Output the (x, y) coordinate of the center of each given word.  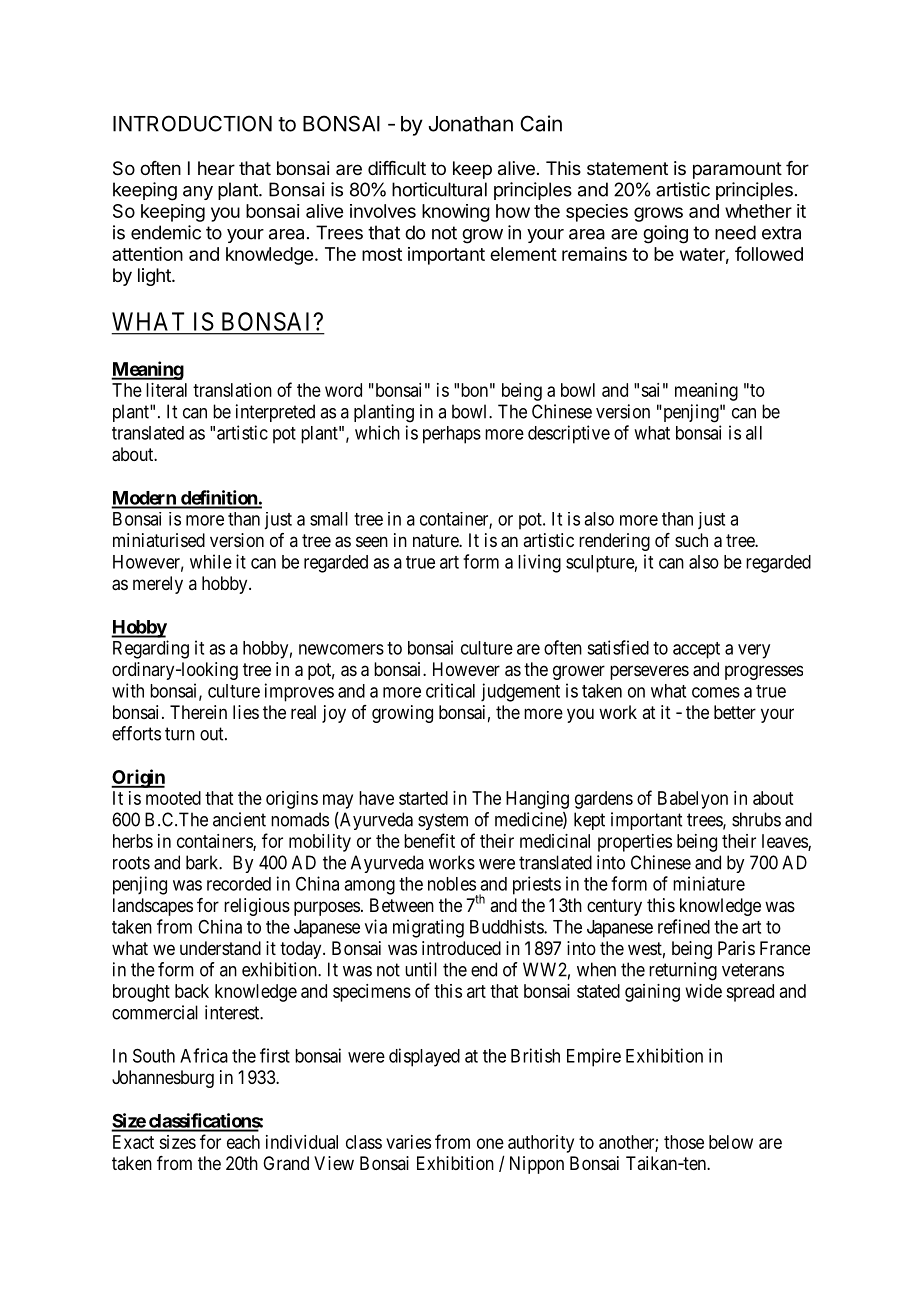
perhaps (452, 435)
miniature (709, 883)
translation (232, 390)
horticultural (439, 189)
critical (450, 690)
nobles (452, 884)
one (490, 1143)
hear (216, 168)
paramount (737, 170)
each (243, 1142)
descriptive (569, 434)
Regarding (151, 649)
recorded (239, 884)
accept (696, 650)
